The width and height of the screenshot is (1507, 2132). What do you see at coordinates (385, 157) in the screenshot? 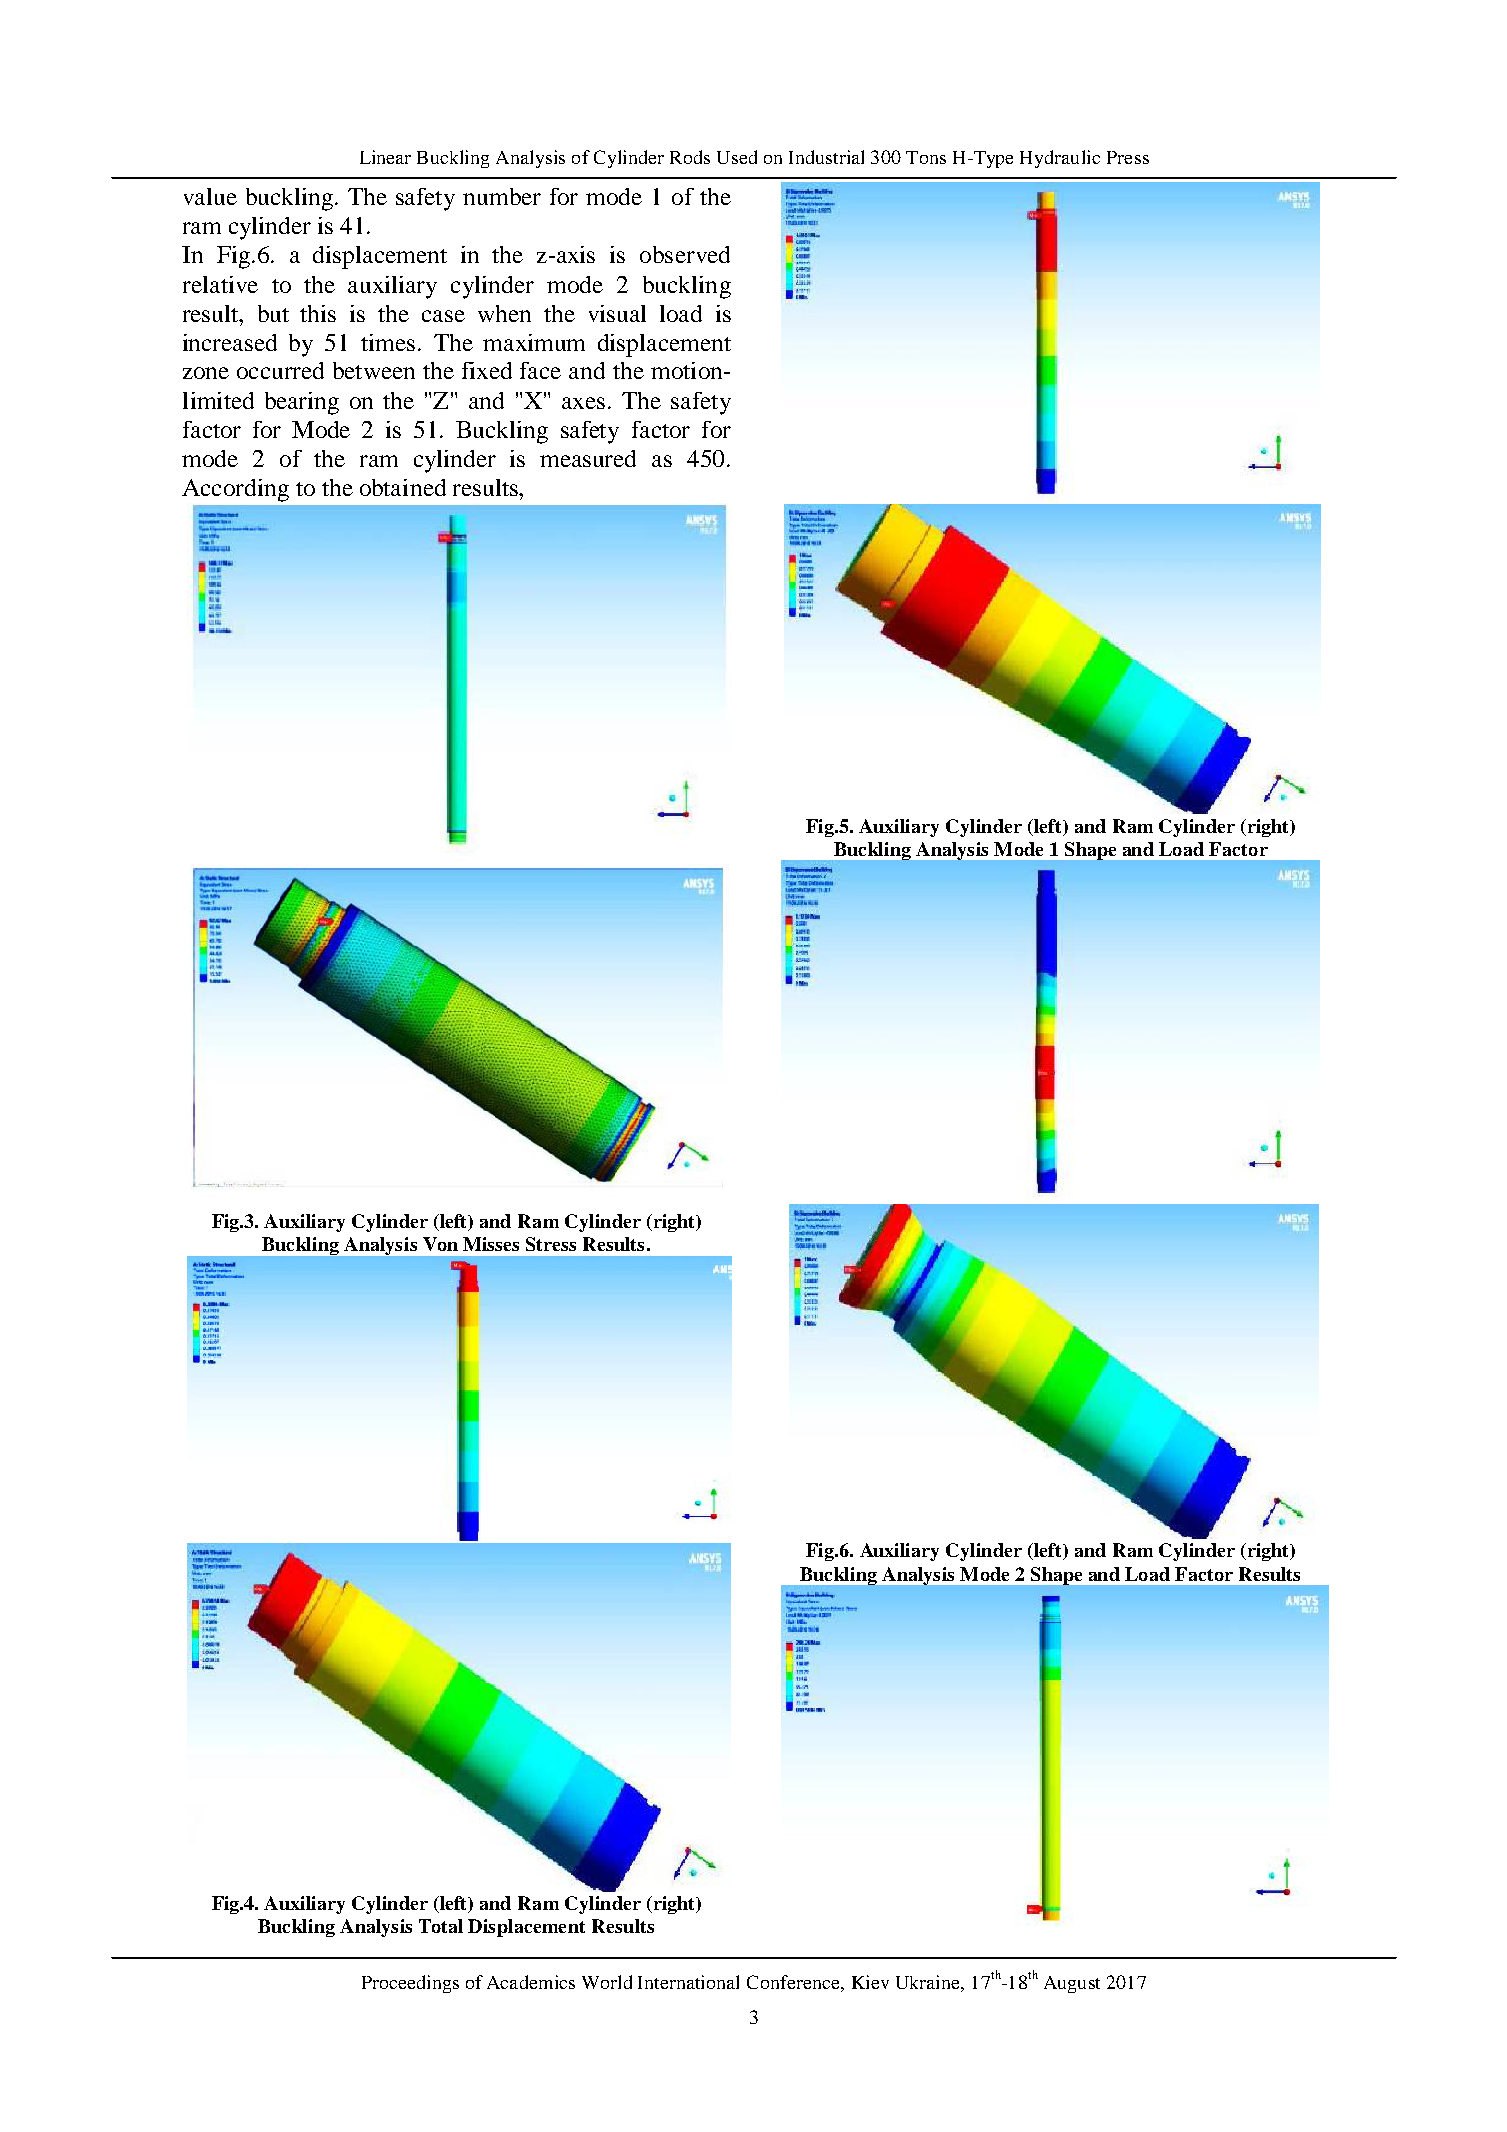
I see `Linear` at bounding box center [385, 157].
